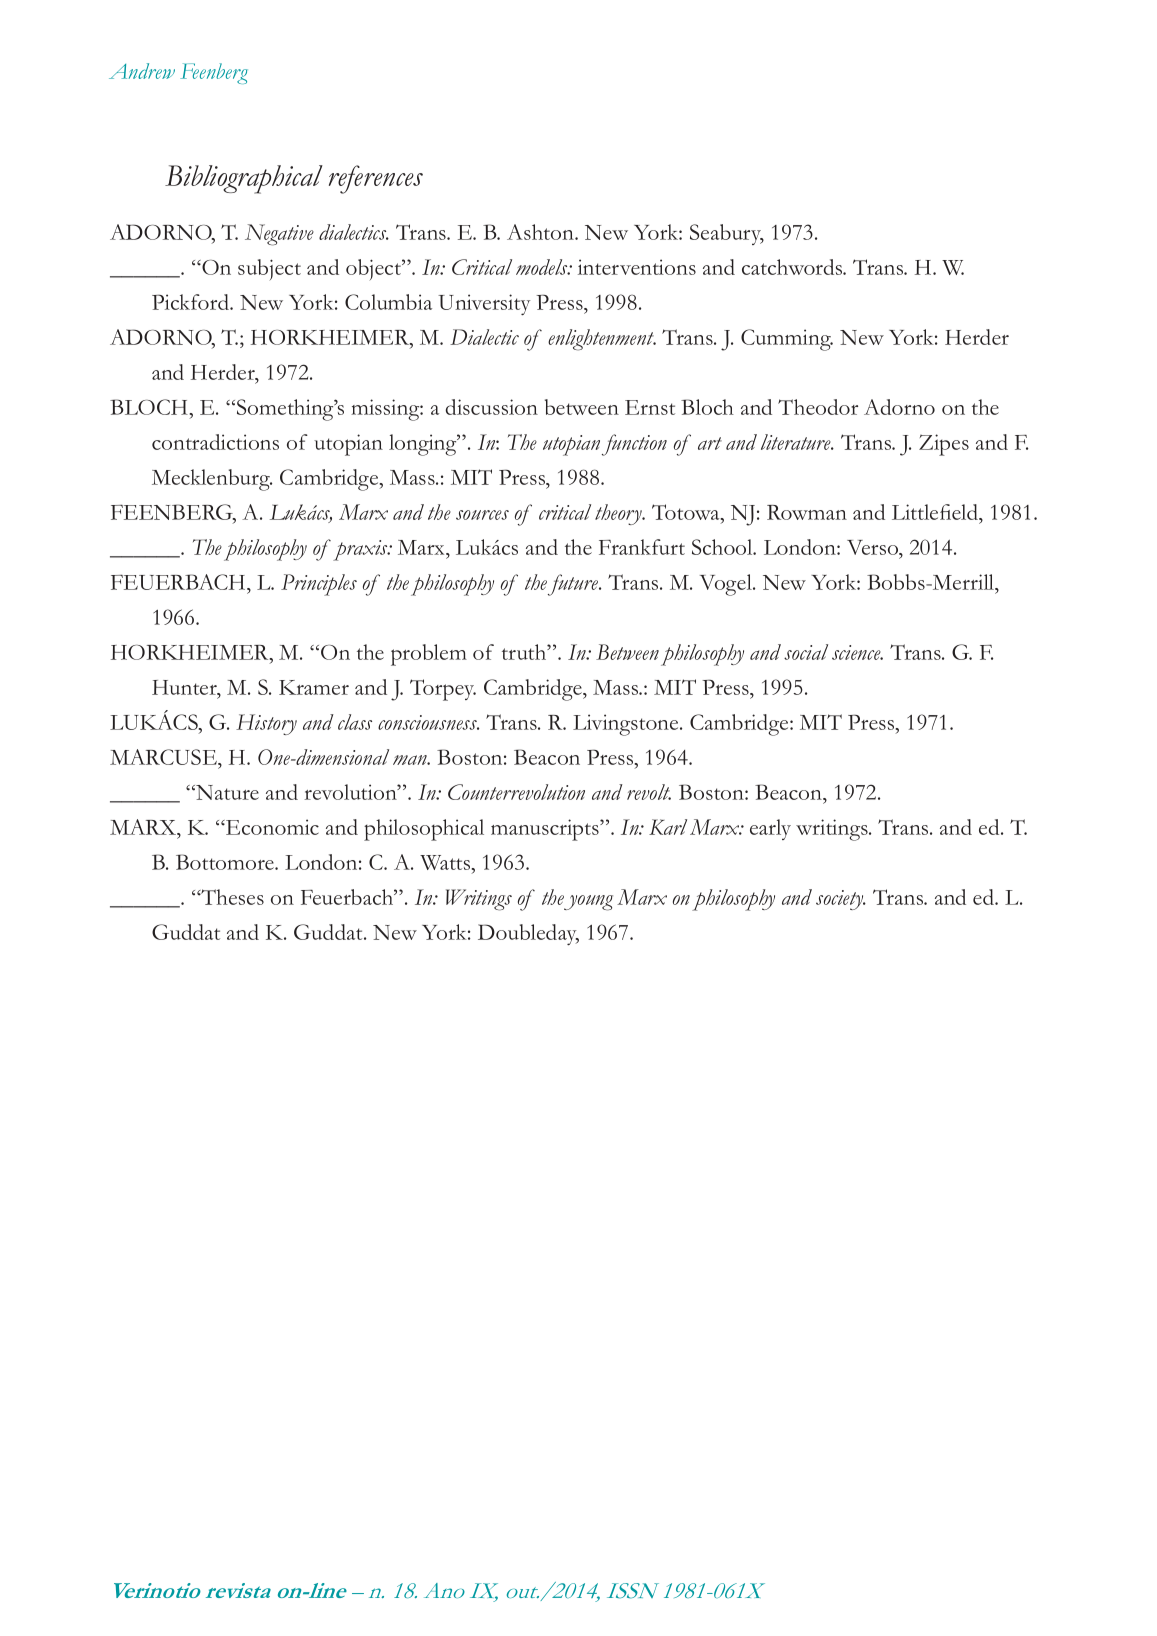 This image has height=1636, width=1157. I want to click on contradictions, so click(215, 442).
